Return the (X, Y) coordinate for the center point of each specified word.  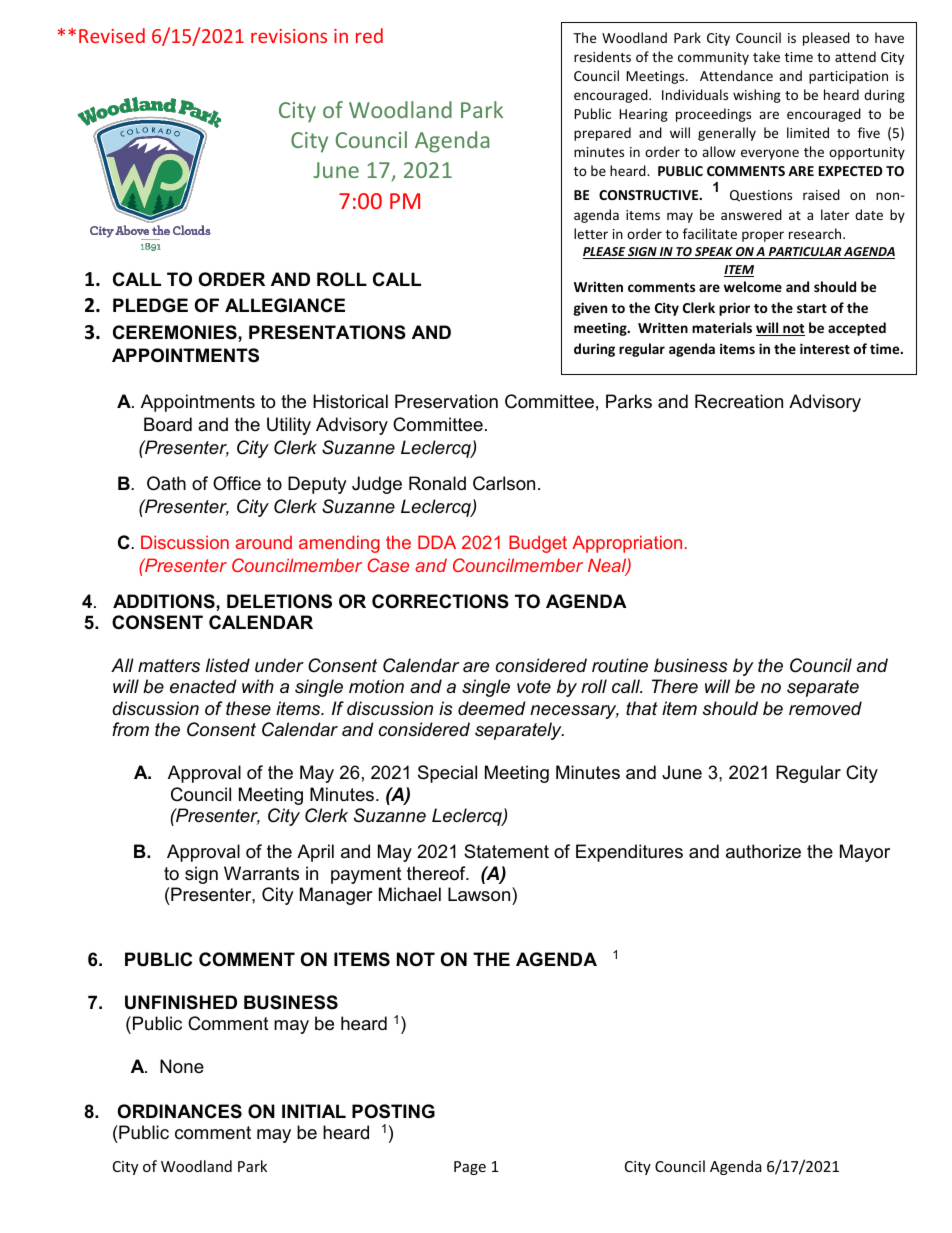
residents (602, 56)
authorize (763, 851)
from (130, 729)
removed (825, 708)
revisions (289, 36)
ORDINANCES (180, 1111)
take (766, 56)
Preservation (446, 401)
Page (470, 1168)
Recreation (739, 401)
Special (447, 774)
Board (168, 424)
